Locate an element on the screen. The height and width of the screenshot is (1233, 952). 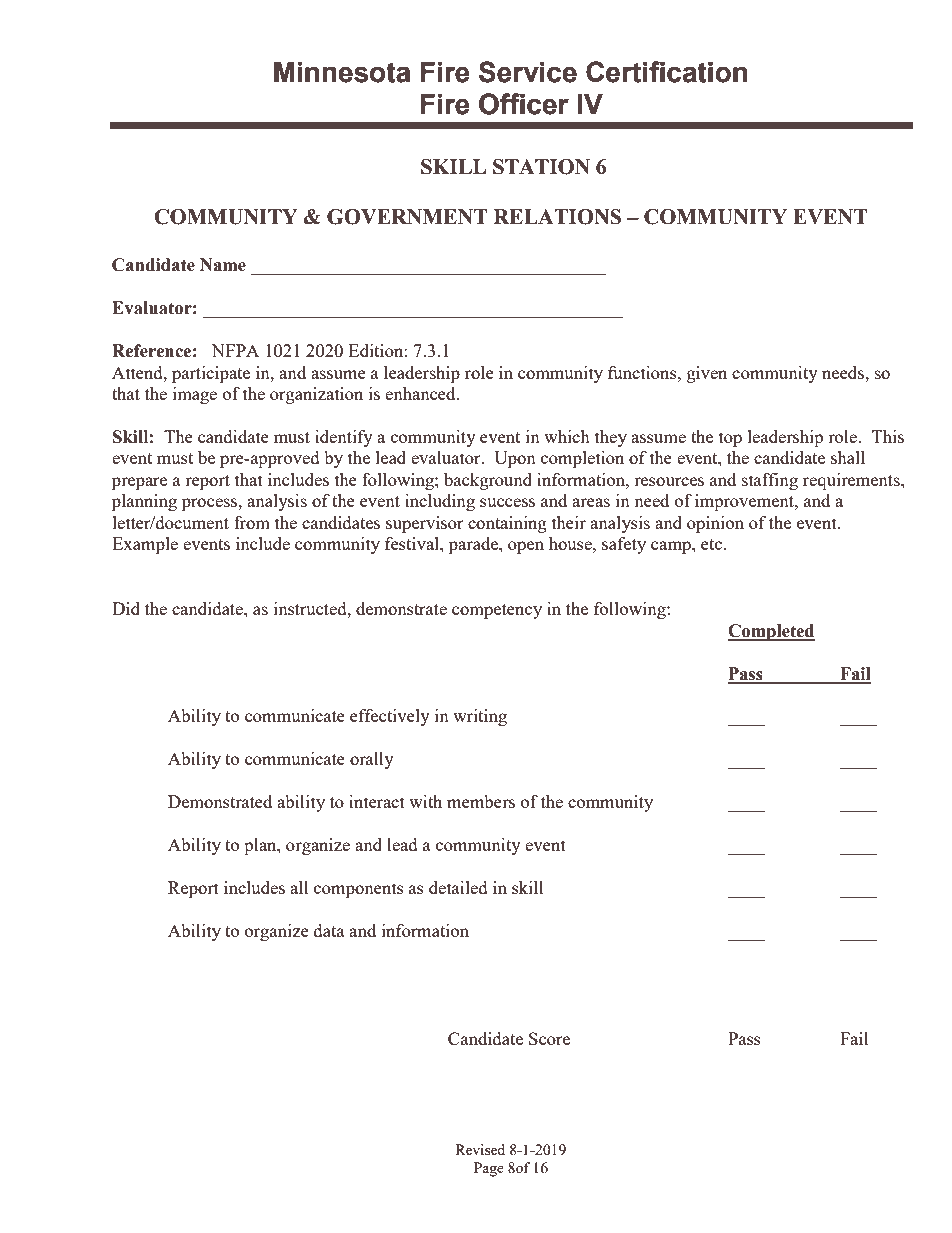
Certification is located at coordinates (666, 72).
